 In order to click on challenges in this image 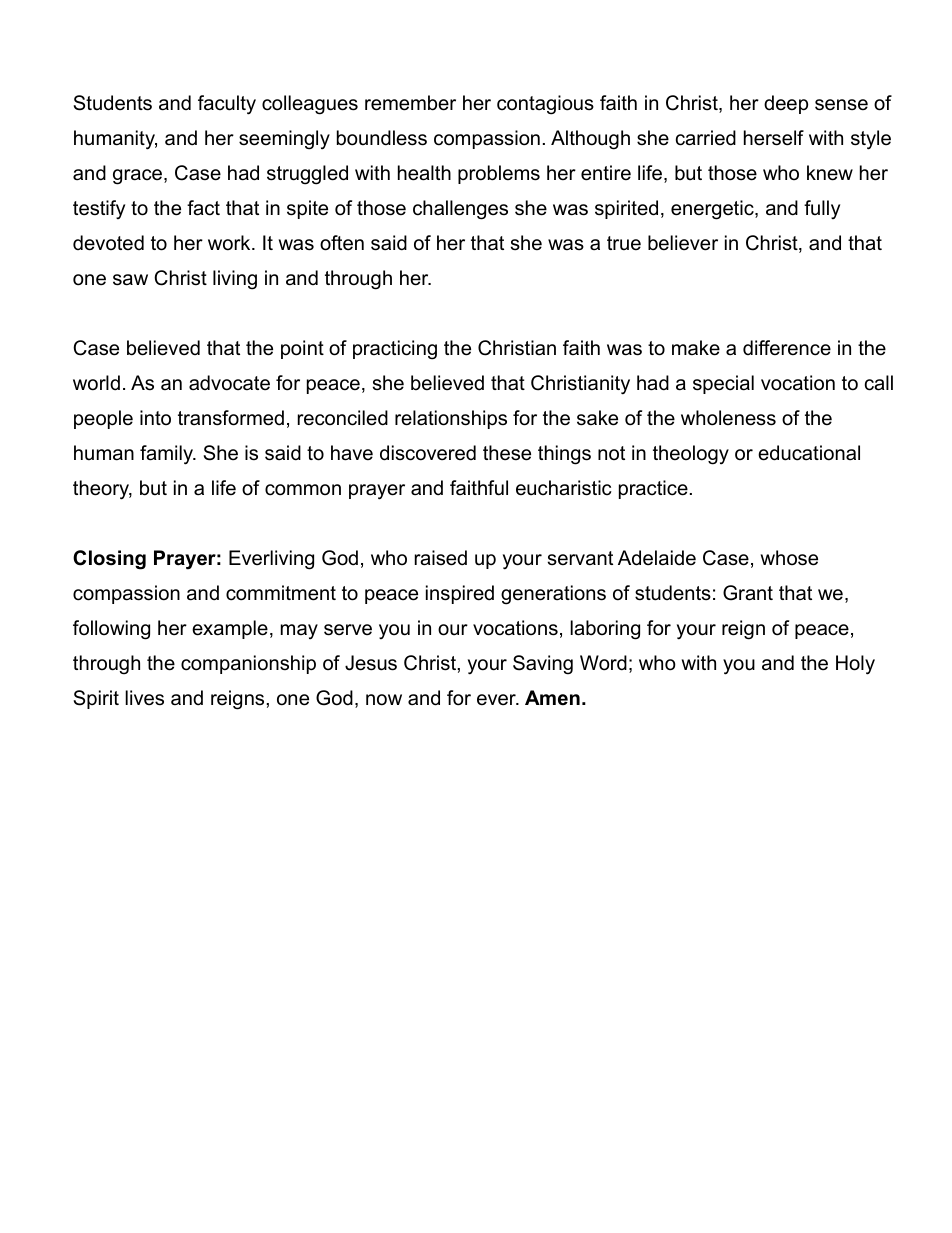, I will do `click(460, 210)`.
